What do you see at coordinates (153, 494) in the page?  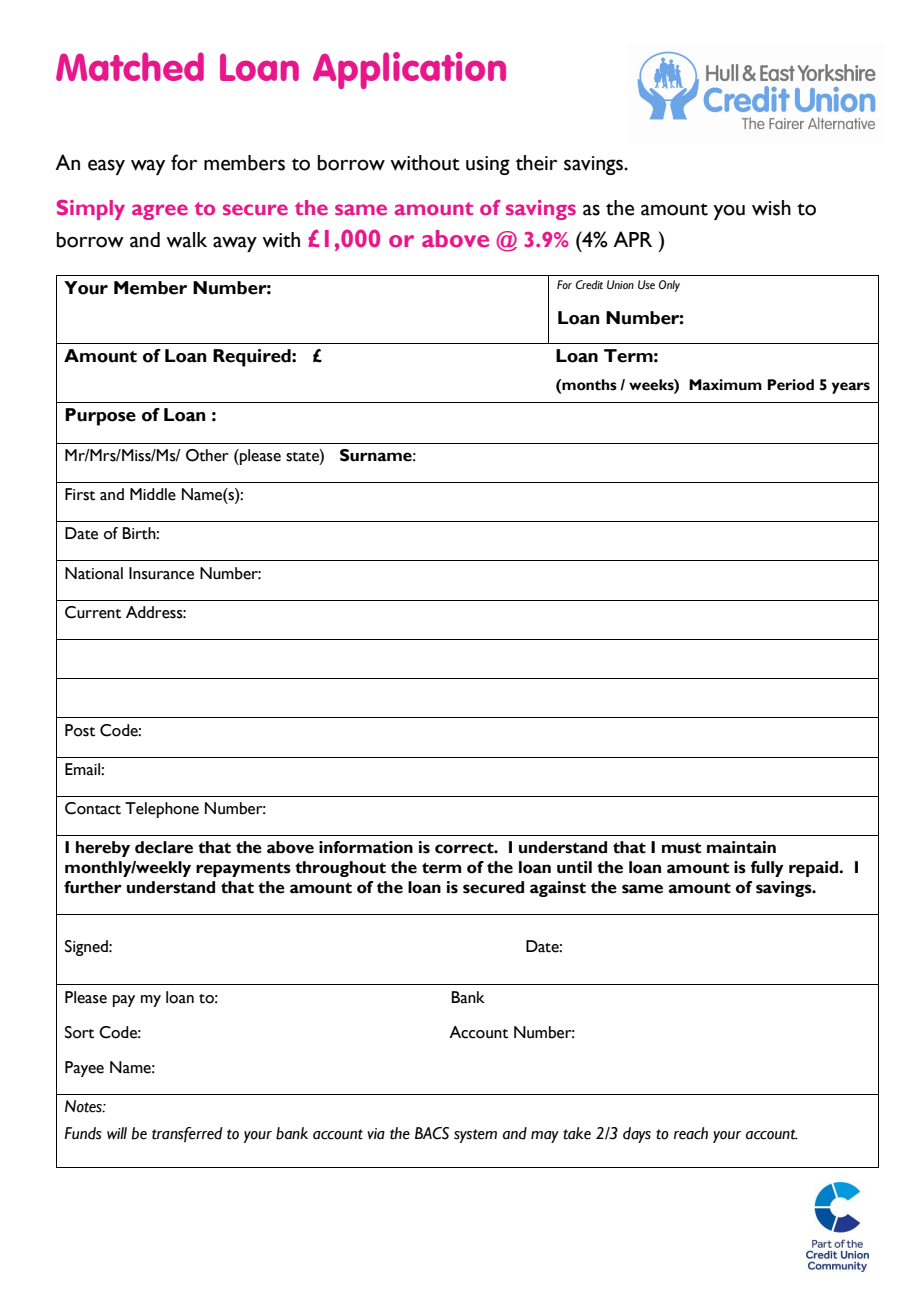 I see `Middle` at bounding box center [153, 494].
